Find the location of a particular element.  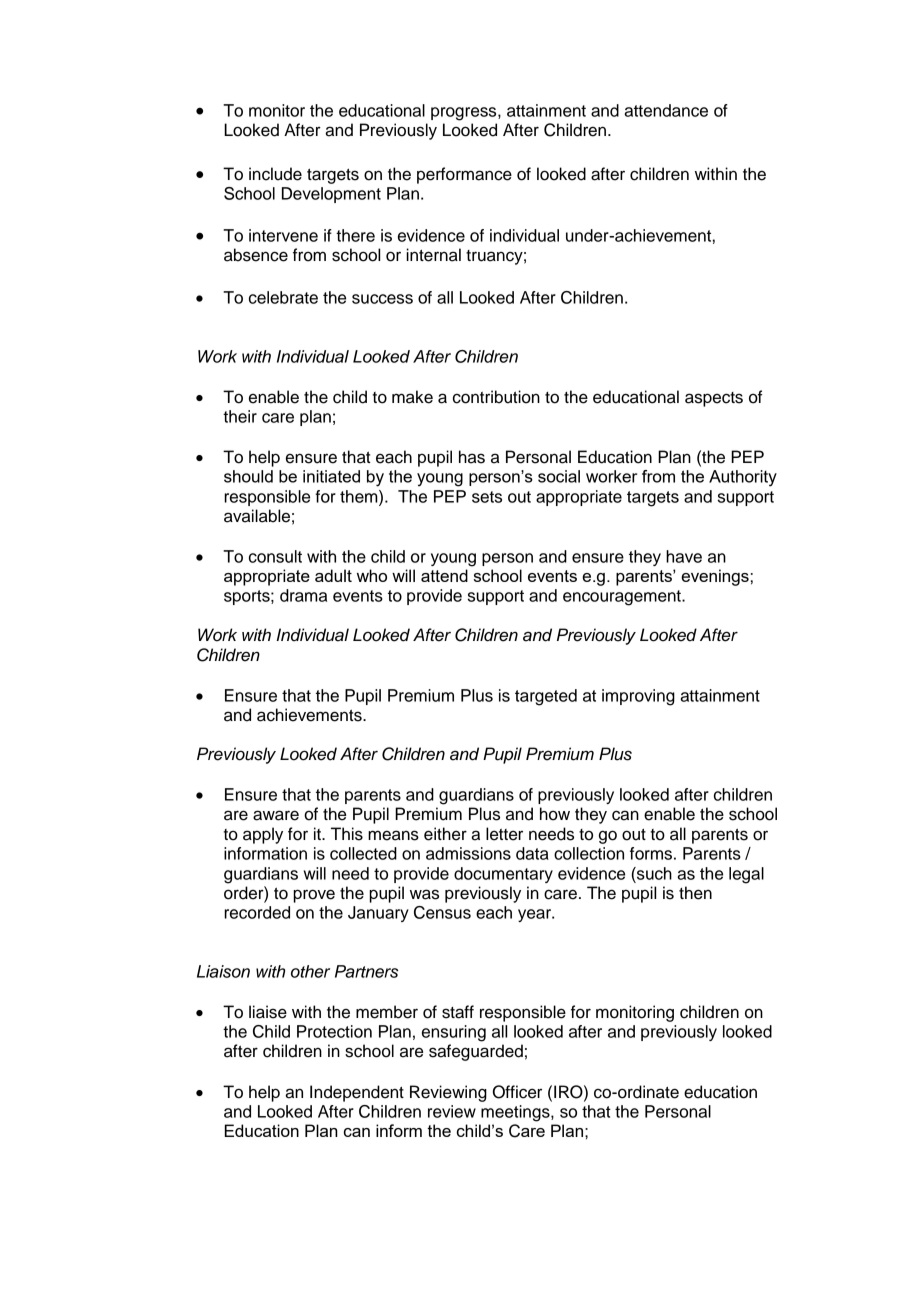

Independent is located at coordinates (357, 1093).
